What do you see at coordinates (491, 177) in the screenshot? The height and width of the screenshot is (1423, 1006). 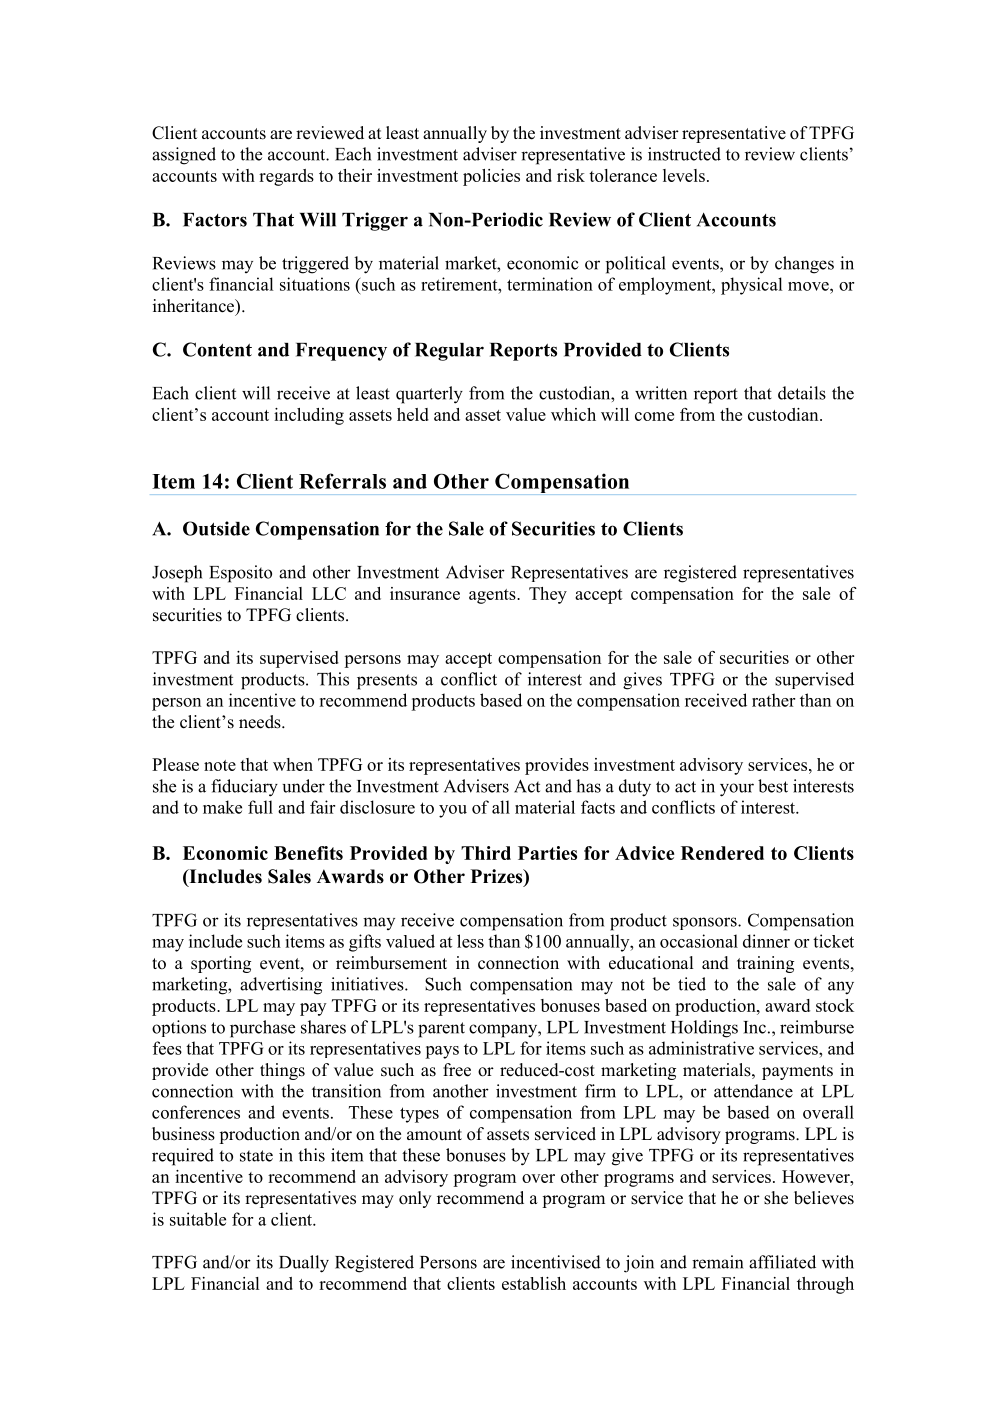 I see `policies` at bounding box center [491, 177].
